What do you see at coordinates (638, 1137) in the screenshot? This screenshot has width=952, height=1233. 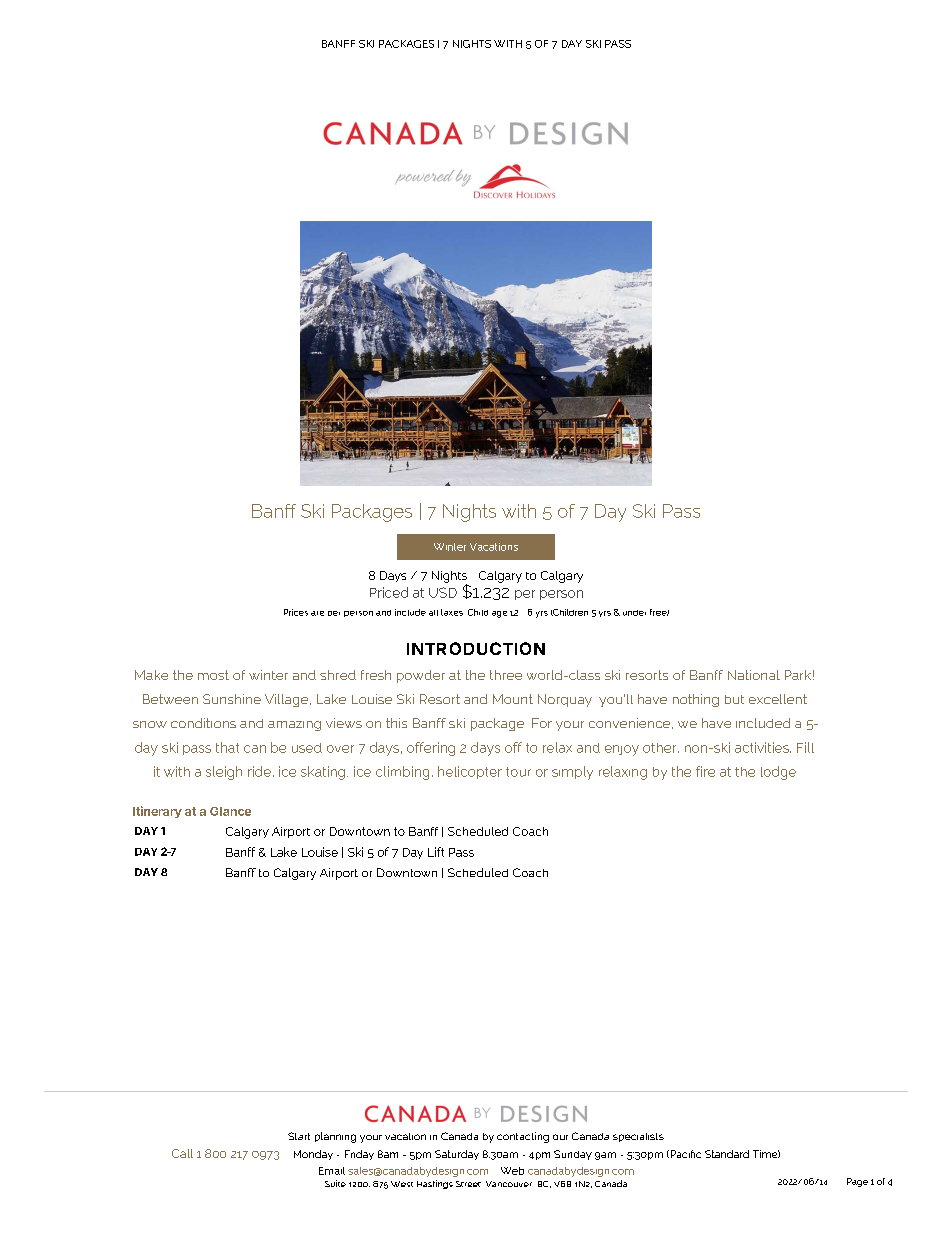 I see `specialists` at bounding box center [638, 1137].
